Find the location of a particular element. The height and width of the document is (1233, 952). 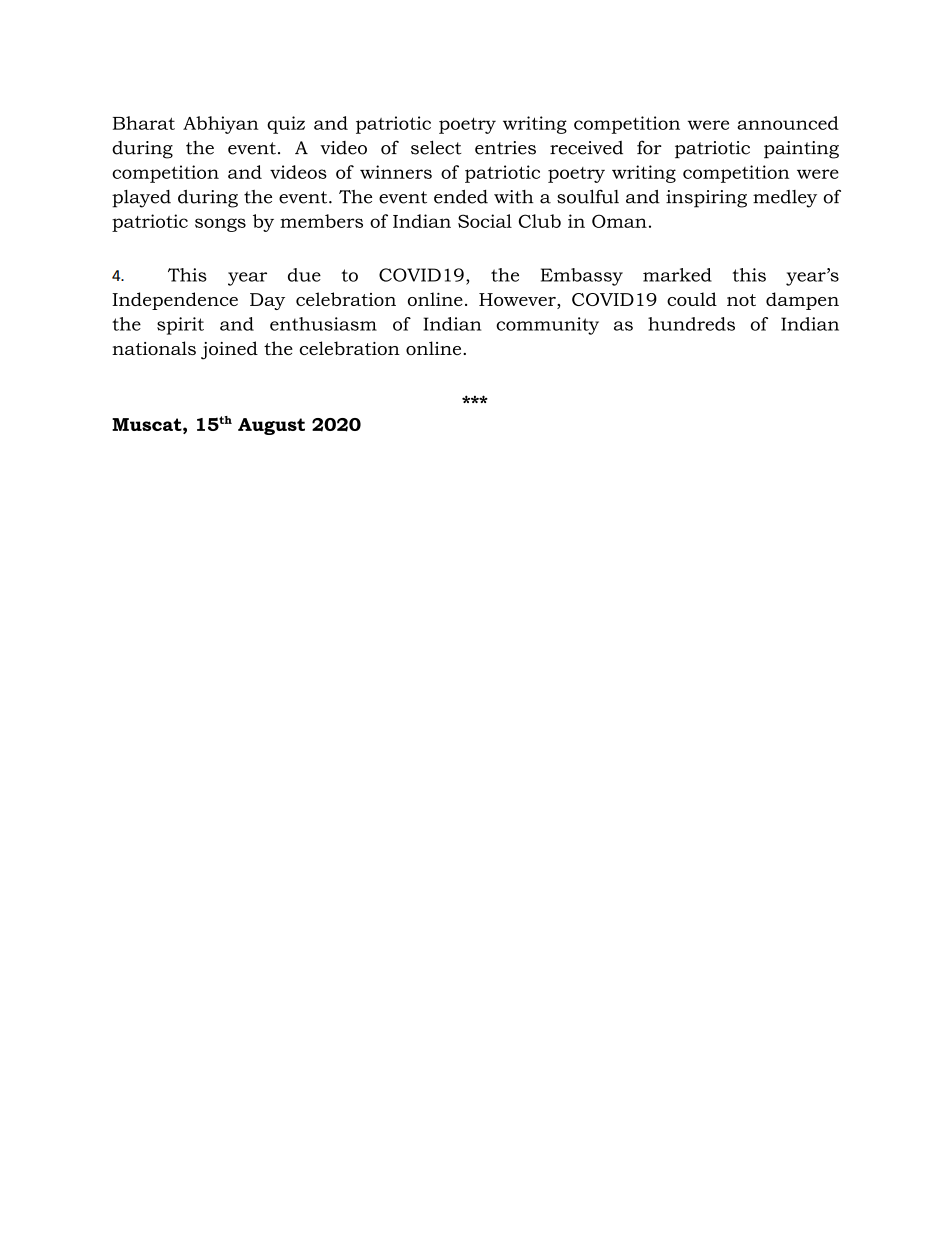

announced is located at coordinates (788, 123).
